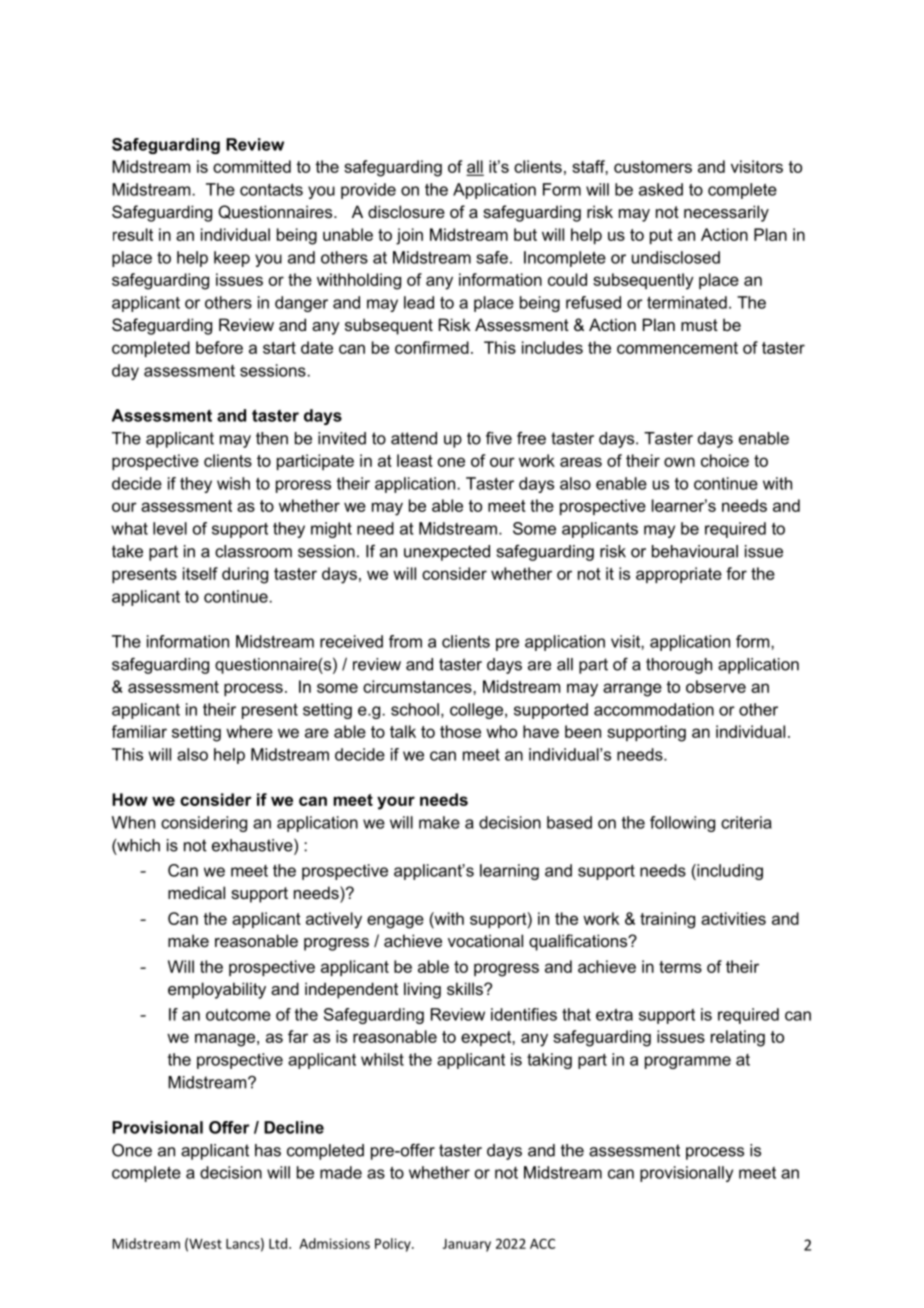 Image resolution: width=924 pixels, height=1308 pixels. What do you see at coordinates (688, 1062) in the screenshot?
I see `programme` at bounding box center [688, 1062].
